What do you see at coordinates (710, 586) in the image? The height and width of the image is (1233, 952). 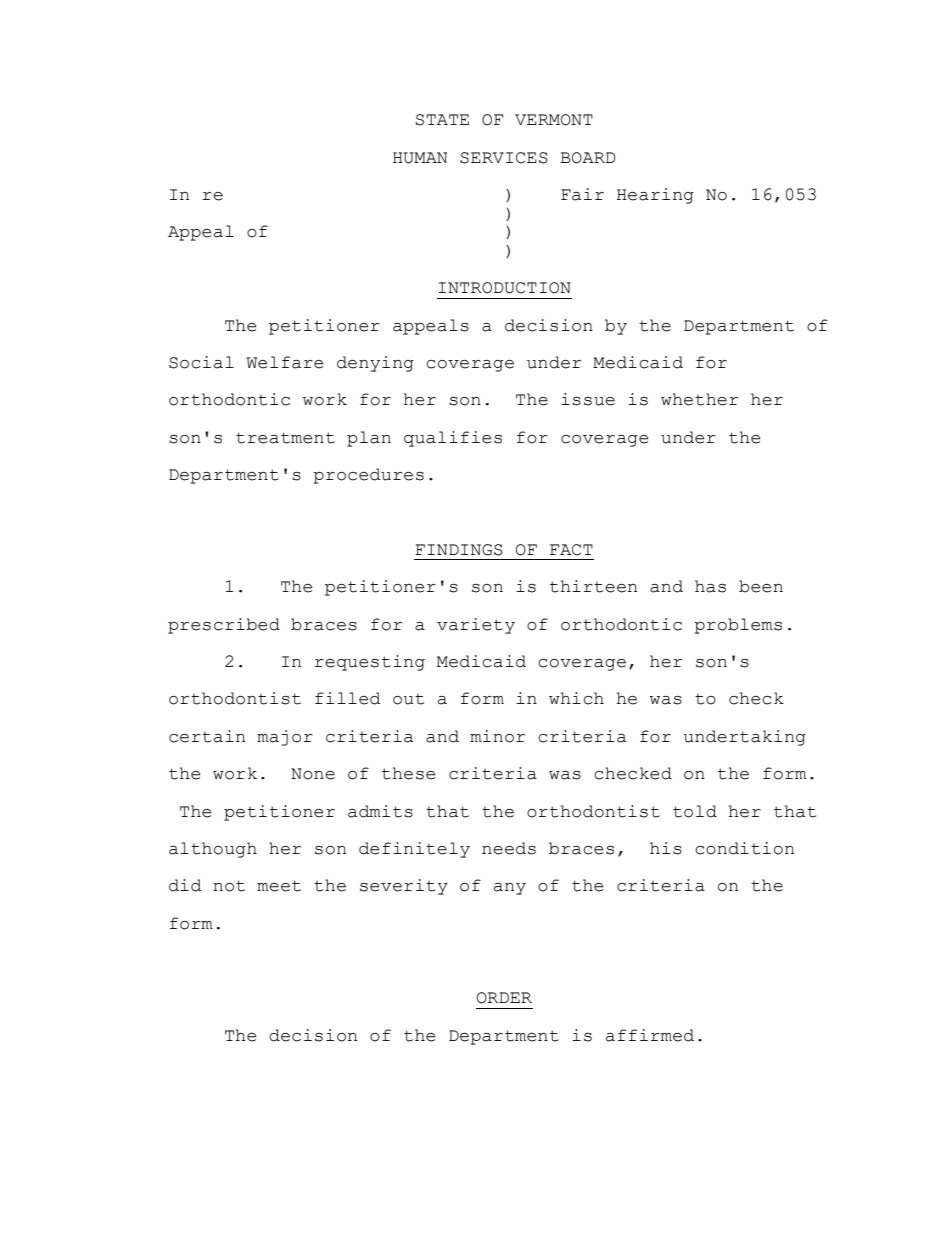 I see `has` at bounding box center [710, 586].
